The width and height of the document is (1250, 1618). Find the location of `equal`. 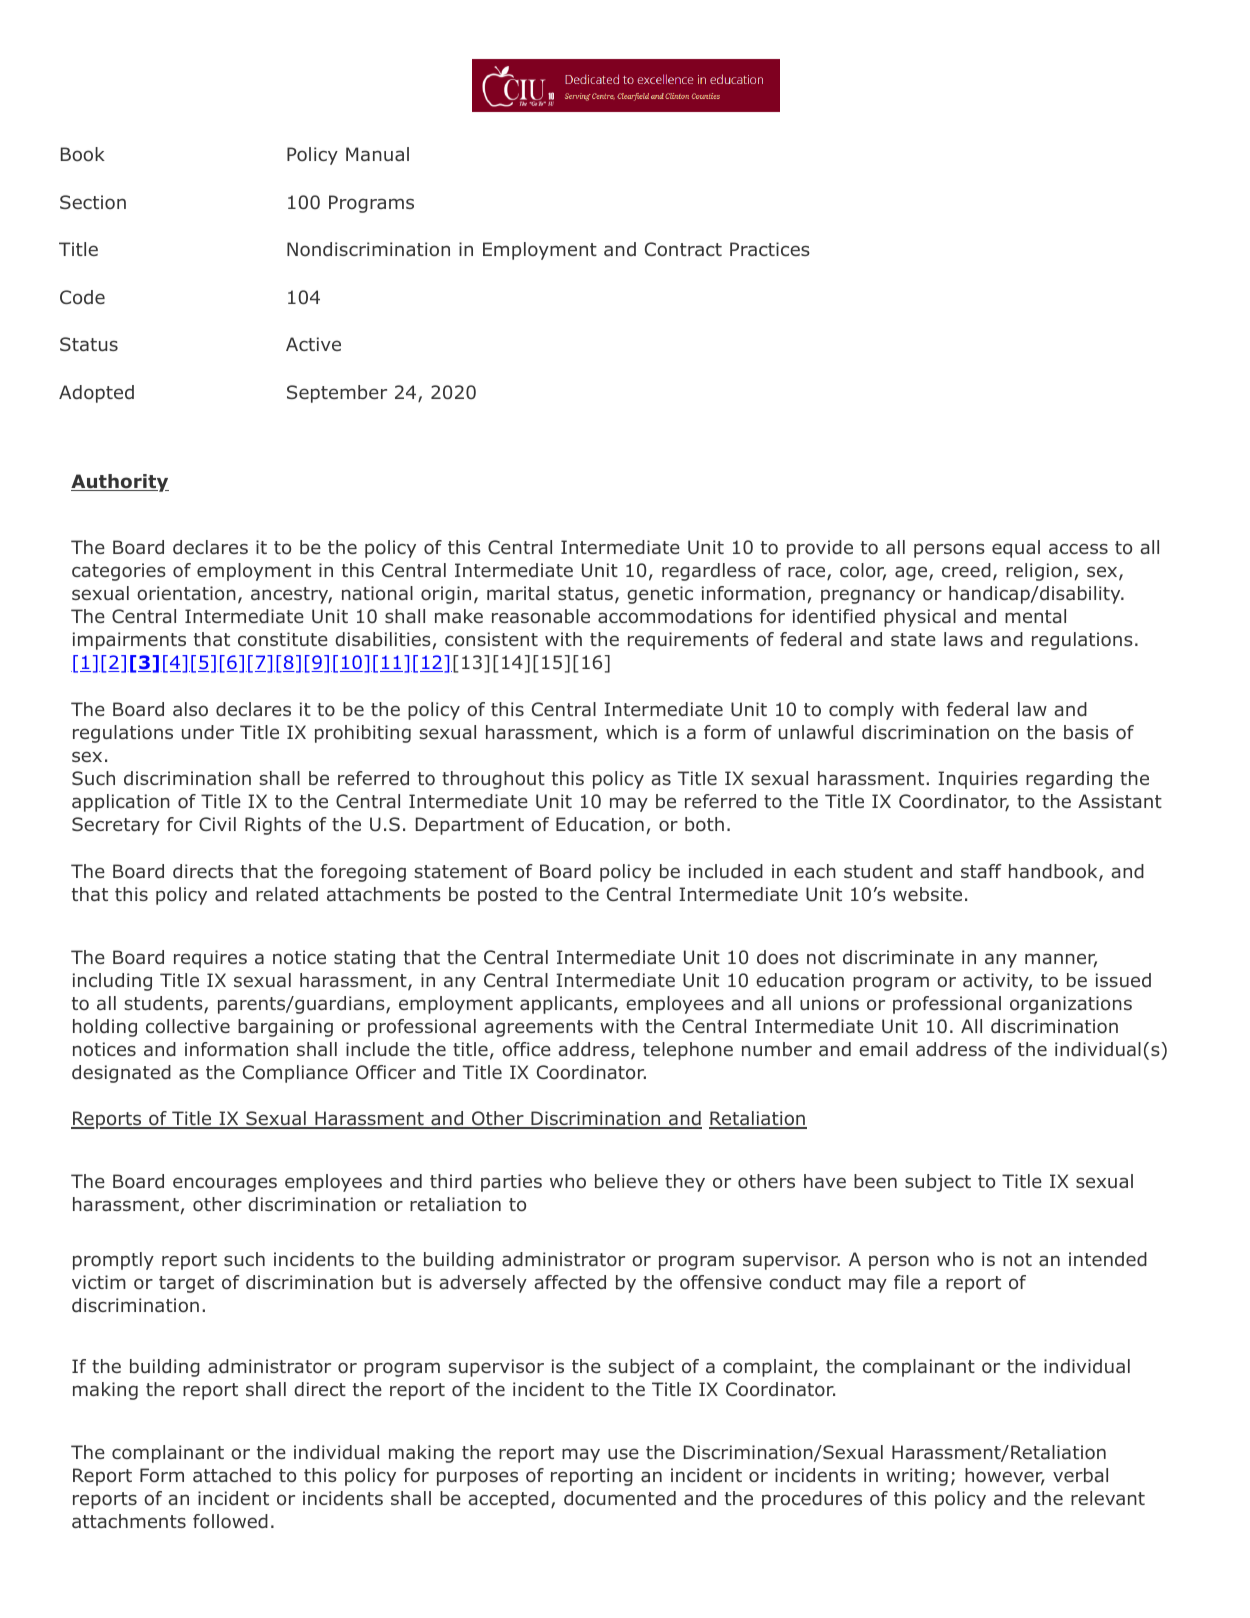

equal is located at coordinates (1016, 549).
